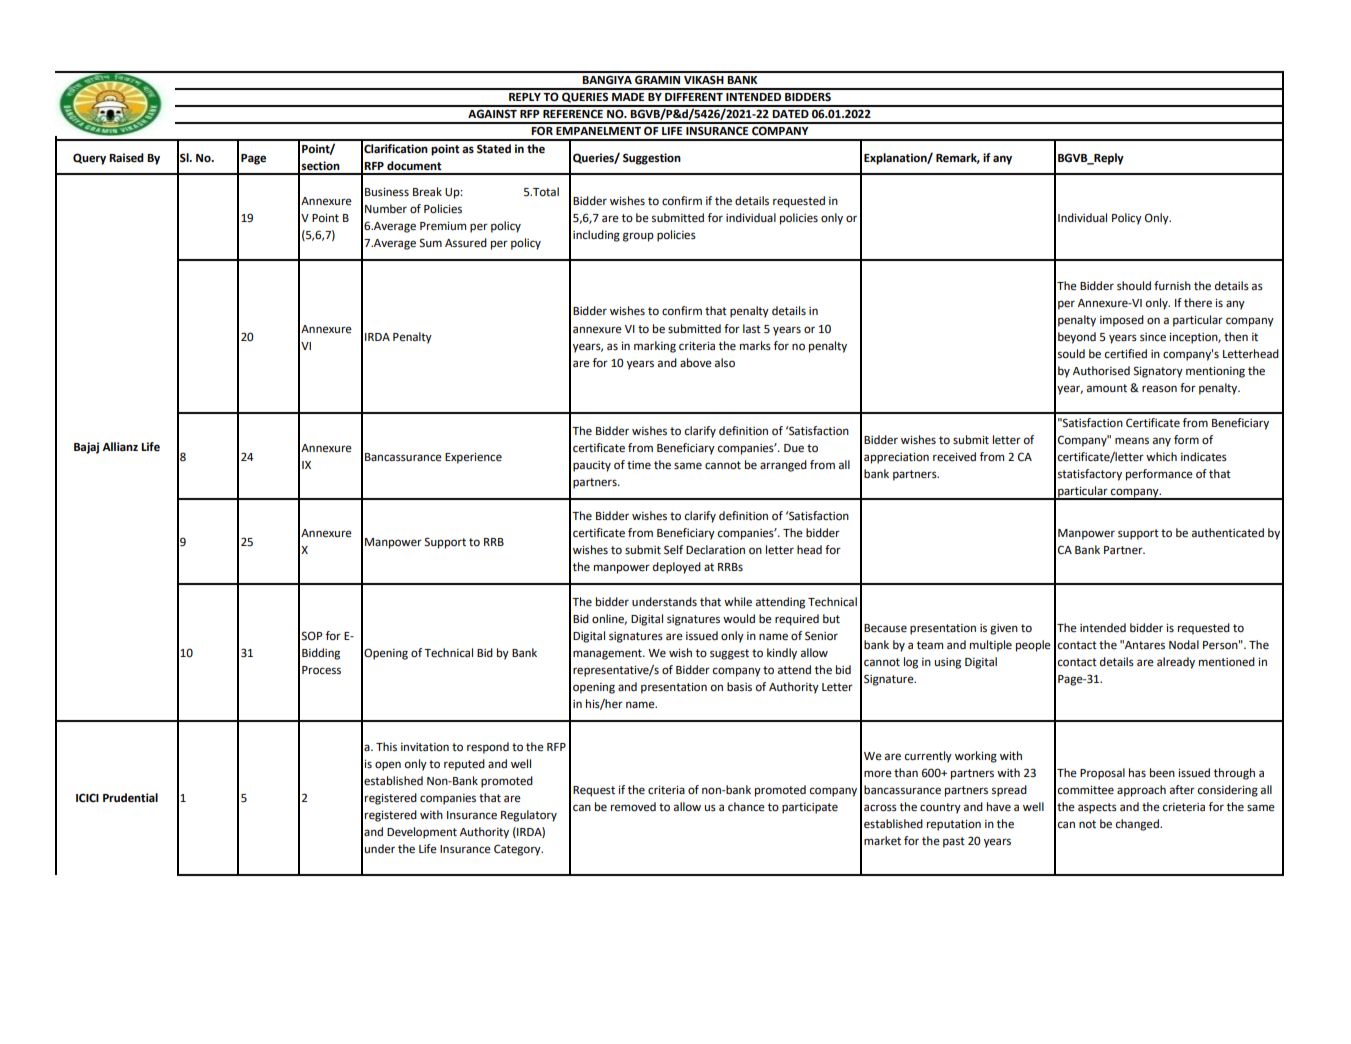 Image resolution: width=1351 pixels, height=1044 pixels. What do you see at coordinates (608, 654) in the screenshot?
I see `management` at bounding box center [608, 654].
